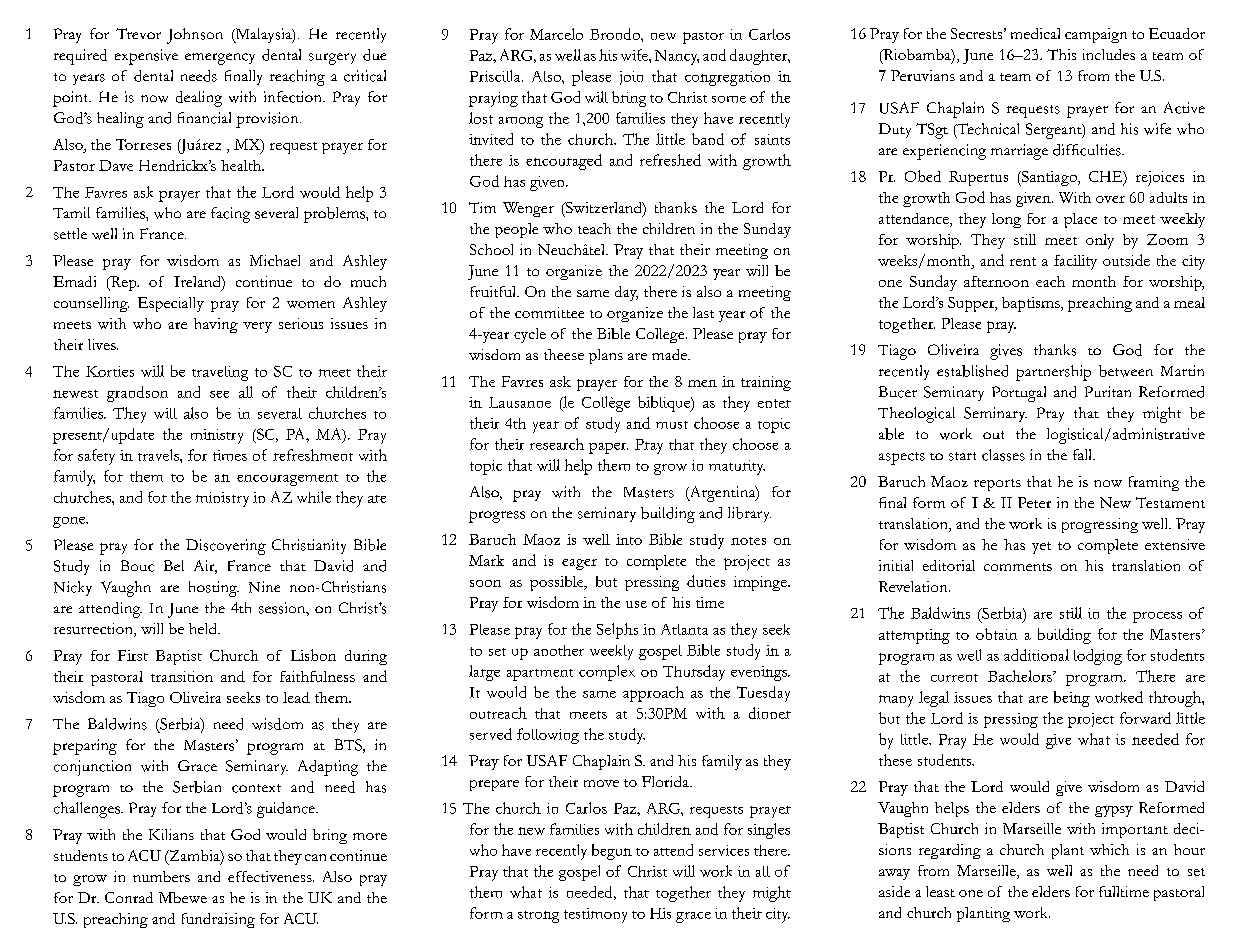 Image resolution: width=1233 pixels, height=952 pixels. What do you see at coordinates (275, 260) in the page?
I see `Michael` at bounding box center [275, 260].
